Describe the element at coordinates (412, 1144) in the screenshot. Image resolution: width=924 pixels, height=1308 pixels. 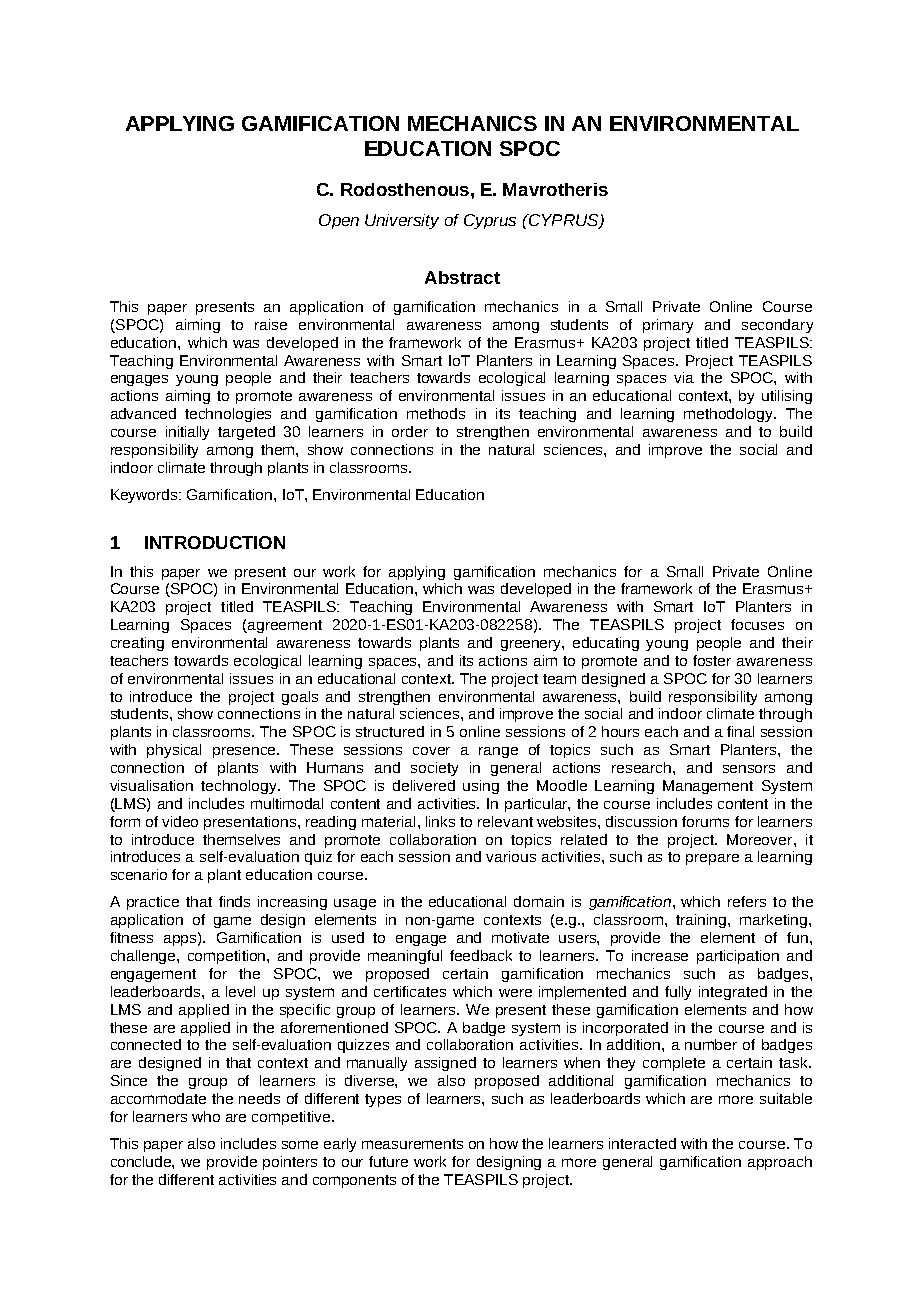
I see `measurements` at that location.
